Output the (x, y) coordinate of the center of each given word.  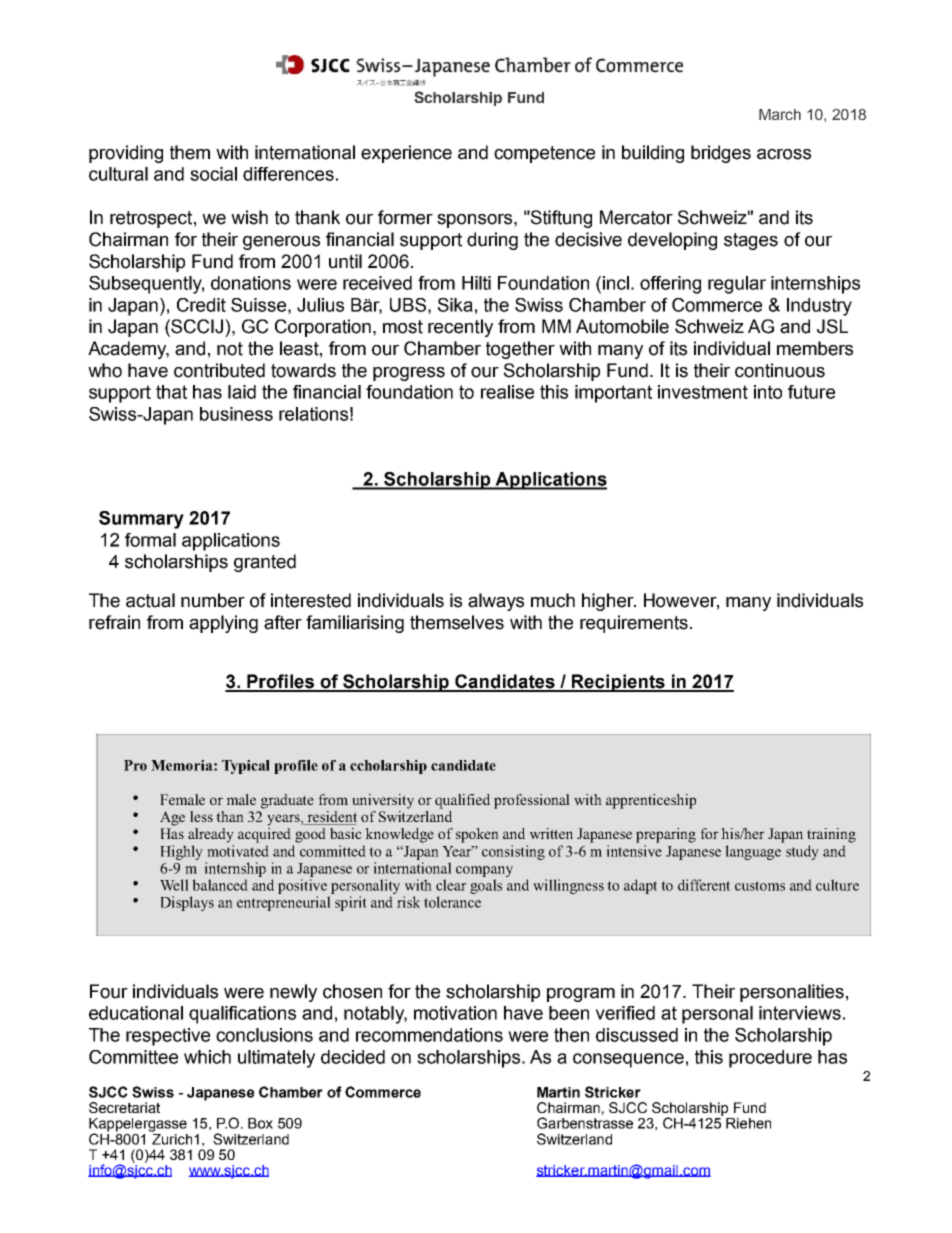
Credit (201, 305)
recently (460, 328)
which (207, 1057)
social (213, 174)
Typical (246, 767)
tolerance (452, 902)
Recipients (618, 683)
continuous (780, 370)
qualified (462, 801)
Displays (187, 903)
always (496, 602)
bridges (721, 154)
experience (406, 154)
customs (760, 886)
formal (150, 540)
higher (609, 602)
